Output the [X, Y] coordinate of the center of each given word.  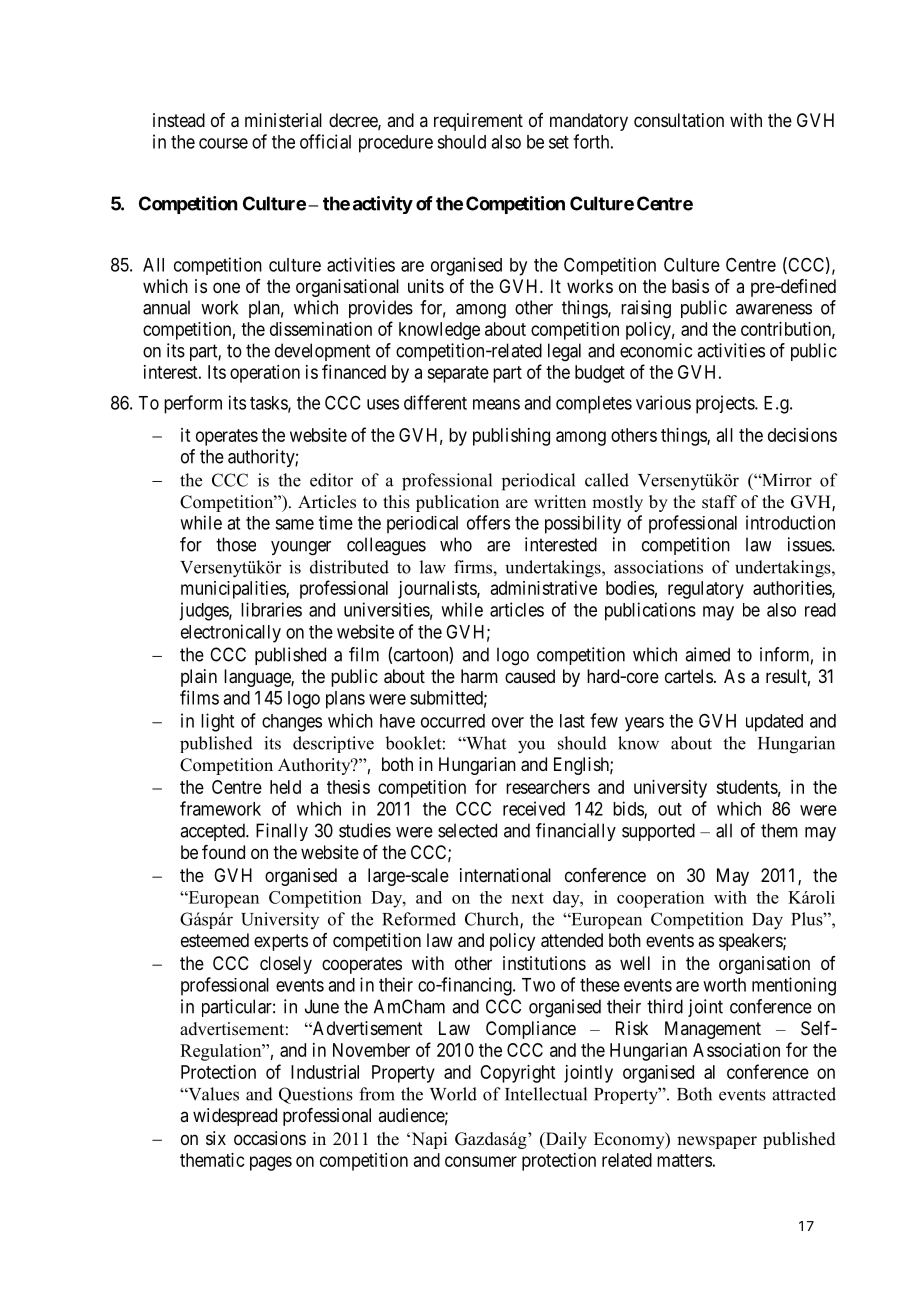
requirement [478, 122]
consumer [481, 1161]
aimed [707, 654]
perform [193, 404]
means [496, 404]
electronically [231, 633]
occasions [270, 1138]
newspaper [717, 1142]
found [223, 852]
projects [726, 404]
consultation [679, 120]
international [505, 875]
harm [479, 676]
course [223, 143]
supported [658, 832]
